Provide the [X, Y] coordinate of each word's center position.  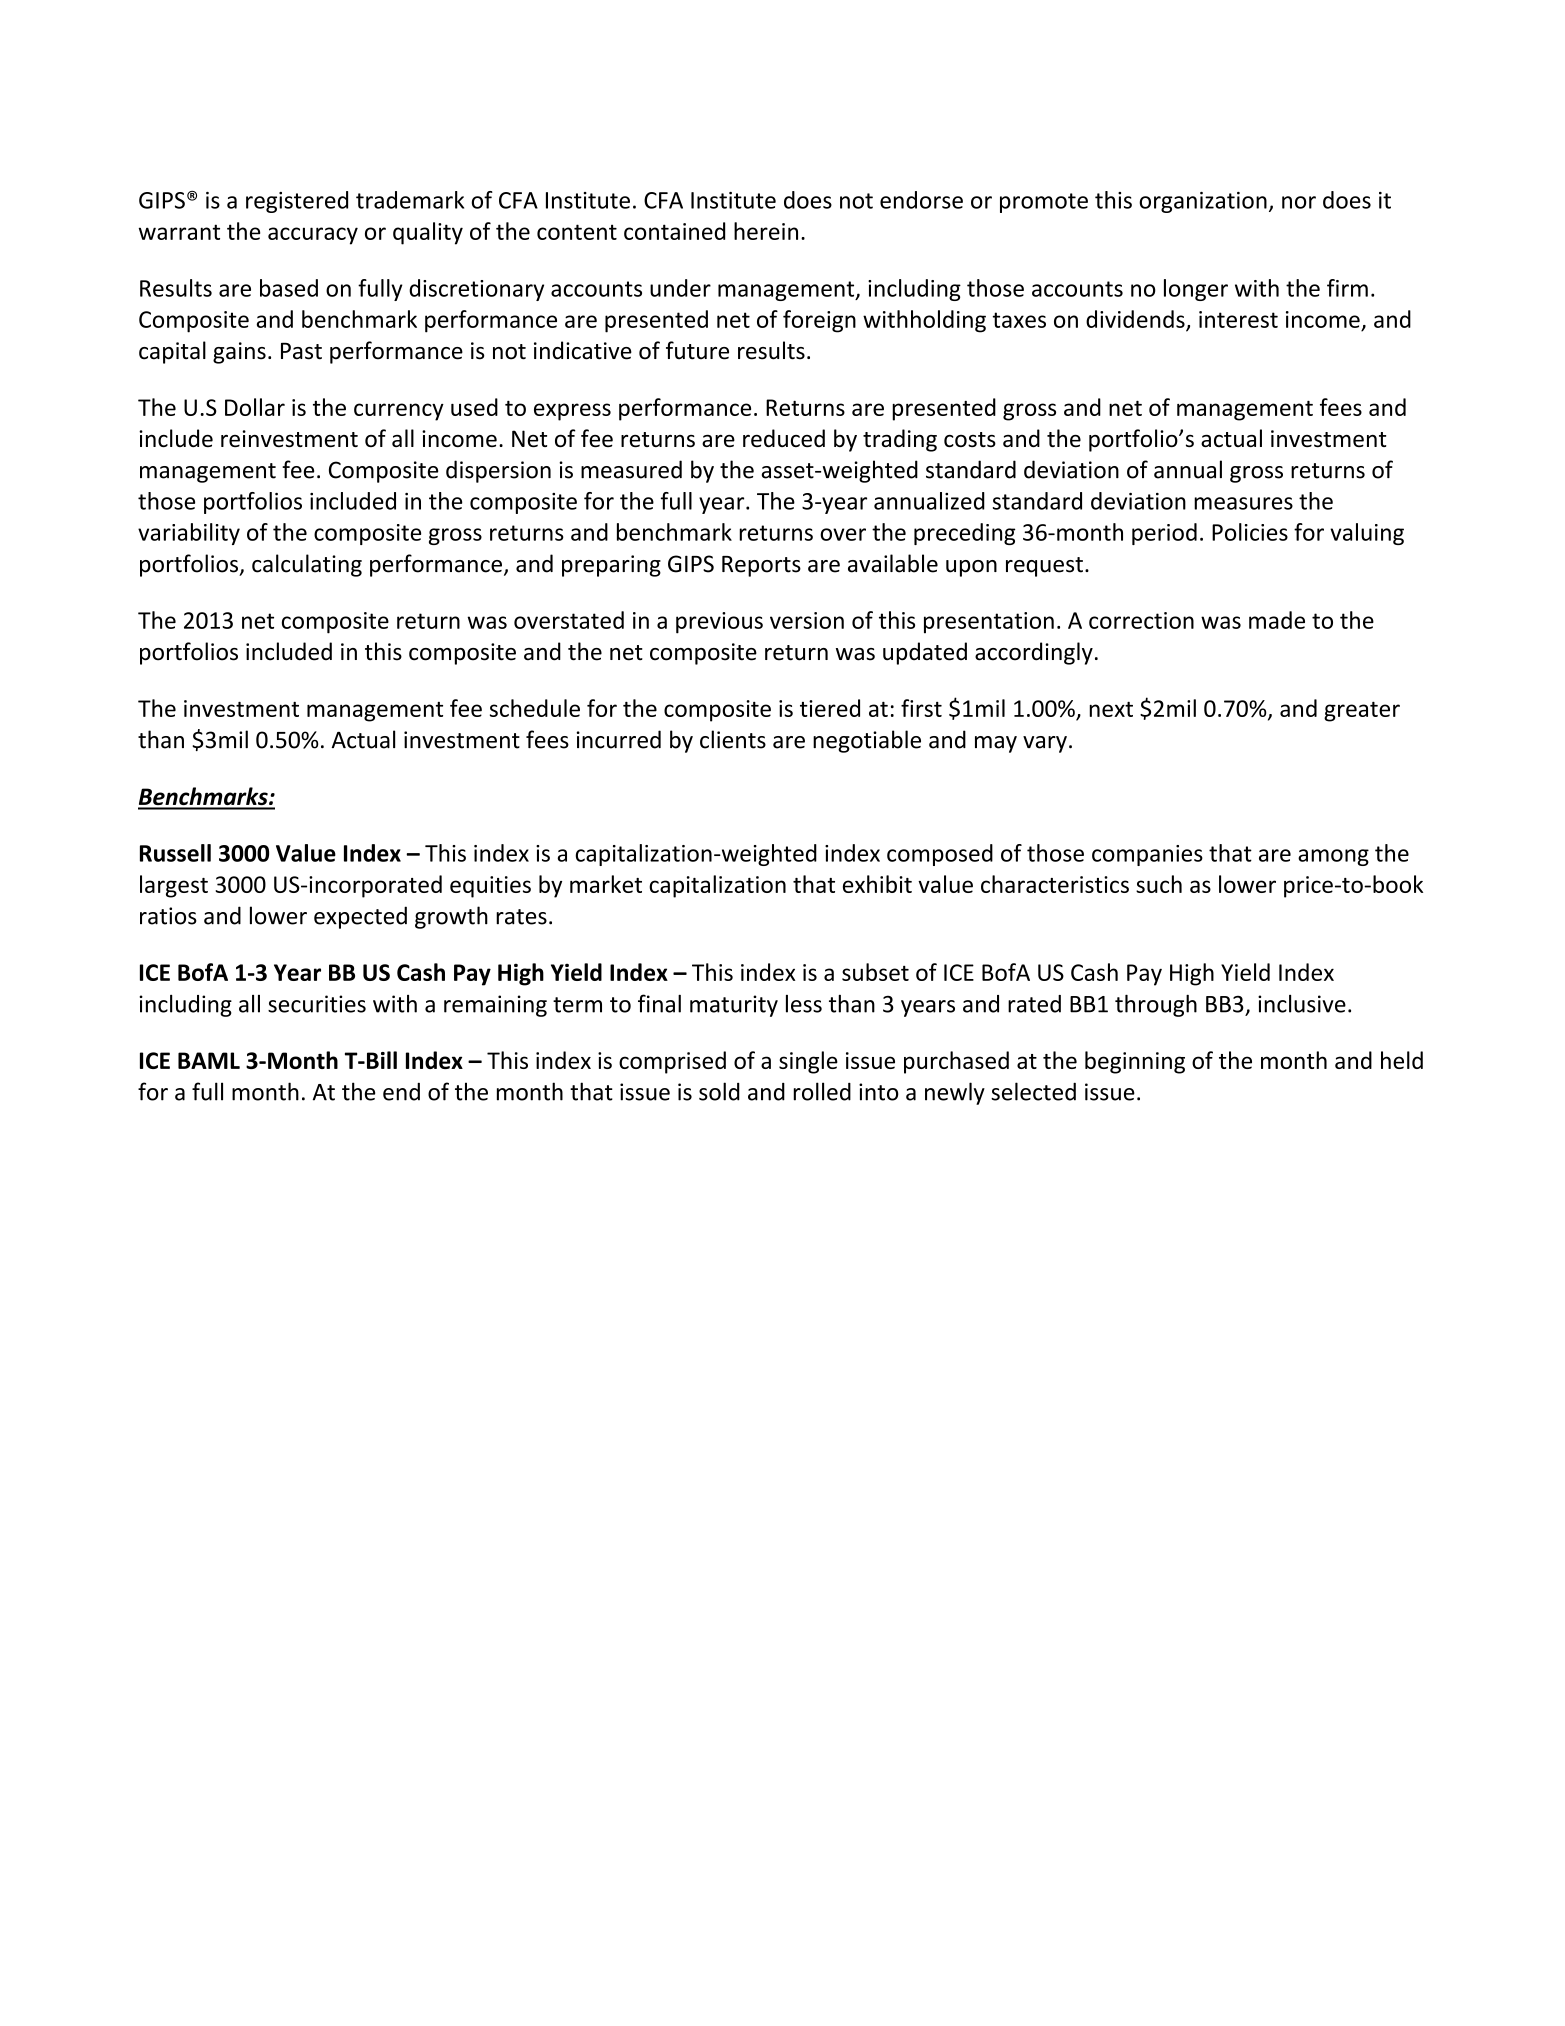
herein [766, 231]
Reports [761, 566]
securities [317, 1004]
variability [189, 534]
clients [733, 739]
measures [1243, 503]
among [1333, 857]
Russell [175, 853]
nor [1299, 202]
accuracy [313, 236]
